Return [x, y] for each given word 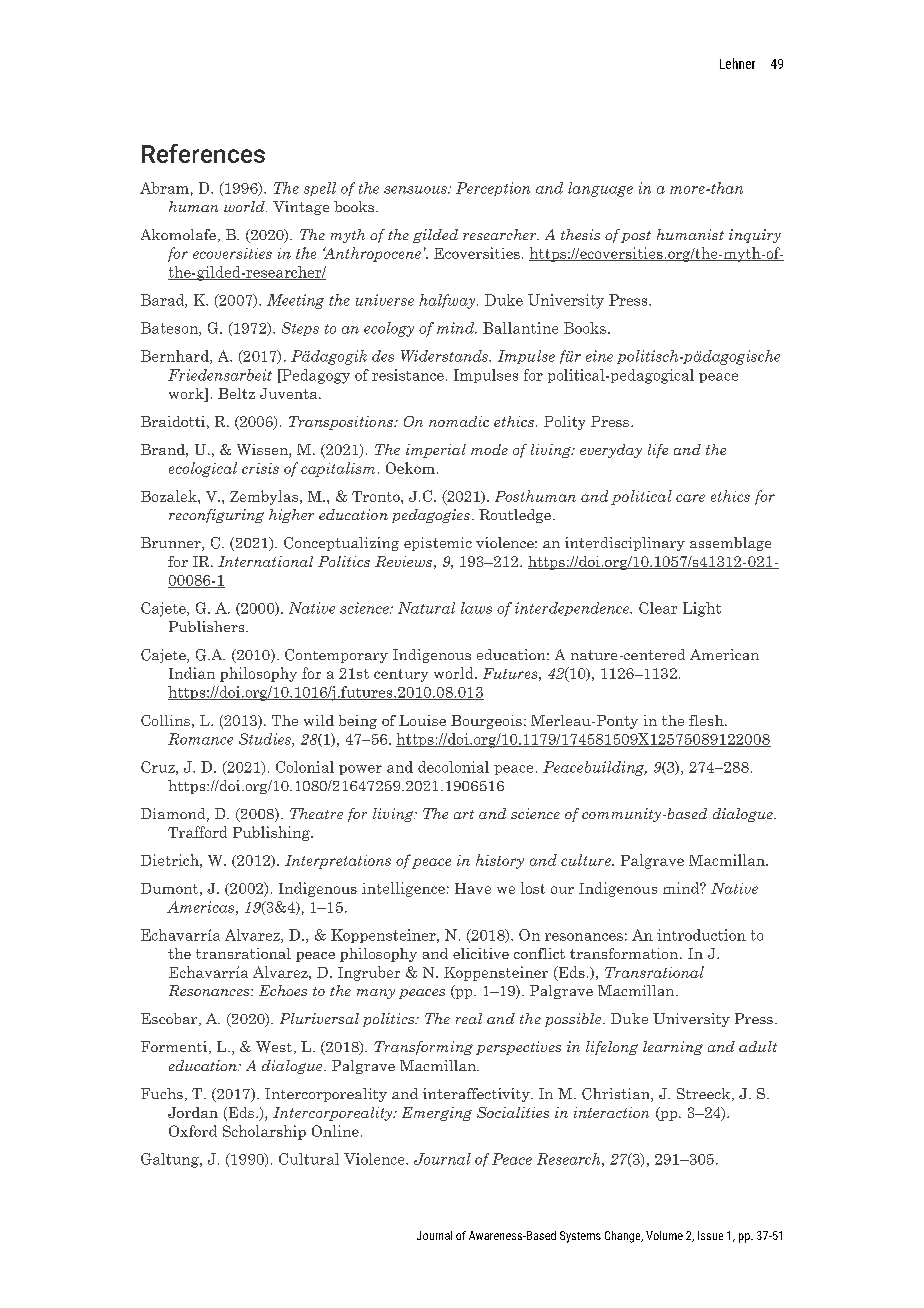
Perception [493, 189]
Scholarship [264, 1132]
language [600, 189]
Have [473, 888]
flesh [707, 720]
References [203, 153]
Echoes [283, 990]
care [690, 498]
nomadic [459, 421]
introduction [701, 935]
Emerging [437, 1114]
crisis [260, 468]
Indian [192, 673]
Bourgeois [486, 722]
